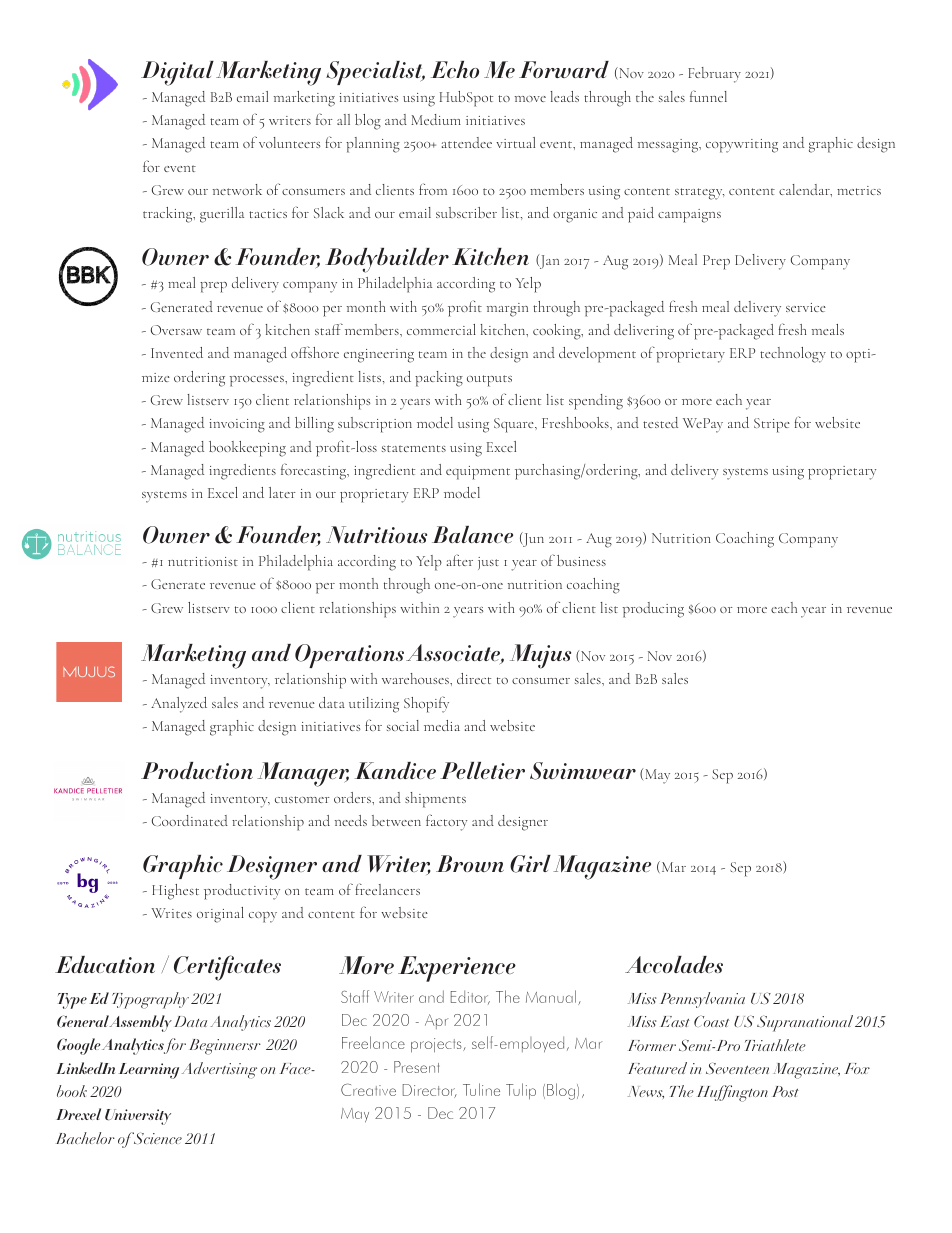 The image size is (952, 1233). What do you see at coordinates (674, 964) in the page?
I see `Accolades` at bounding box center [674, 964].
